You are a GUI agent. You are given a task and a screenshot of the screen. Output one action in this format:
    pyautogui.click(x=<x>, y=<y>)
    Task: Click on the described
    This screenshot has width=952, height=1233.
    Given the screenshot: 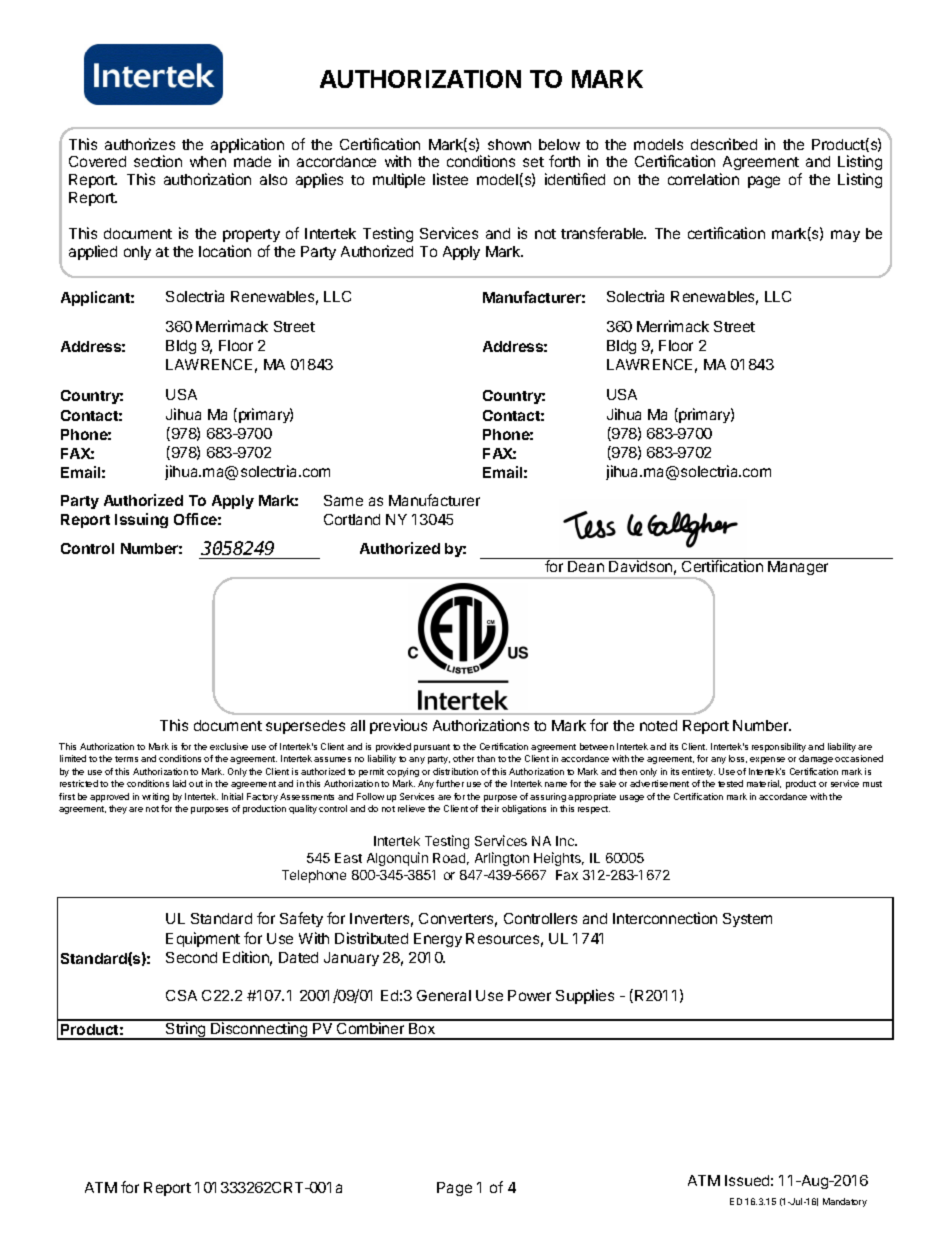 What is the action you would take?
    pyautogui.click(x=724, y=144)
